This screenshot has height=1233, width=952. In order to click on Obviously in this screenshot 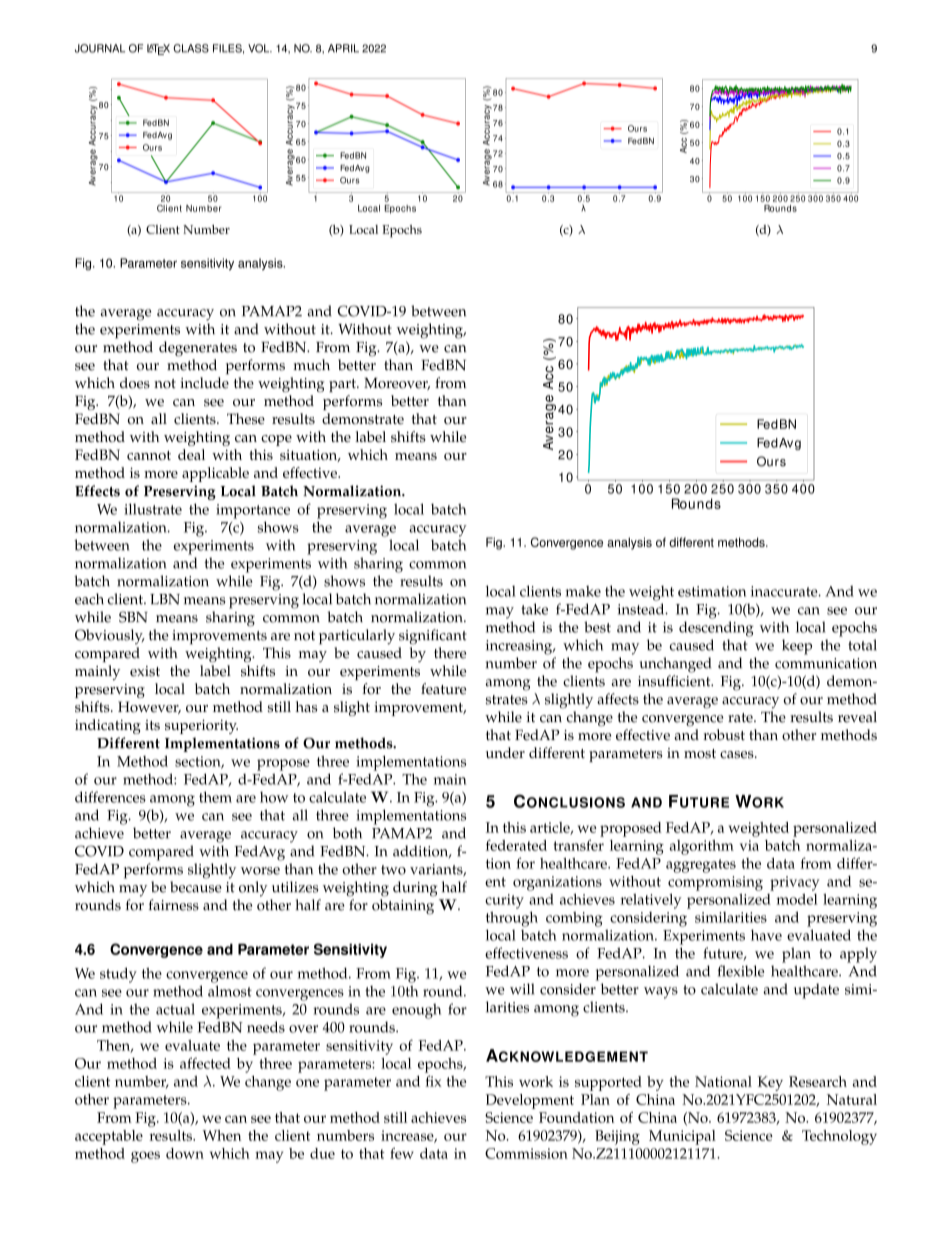, I will do `click(110, 636)`.
